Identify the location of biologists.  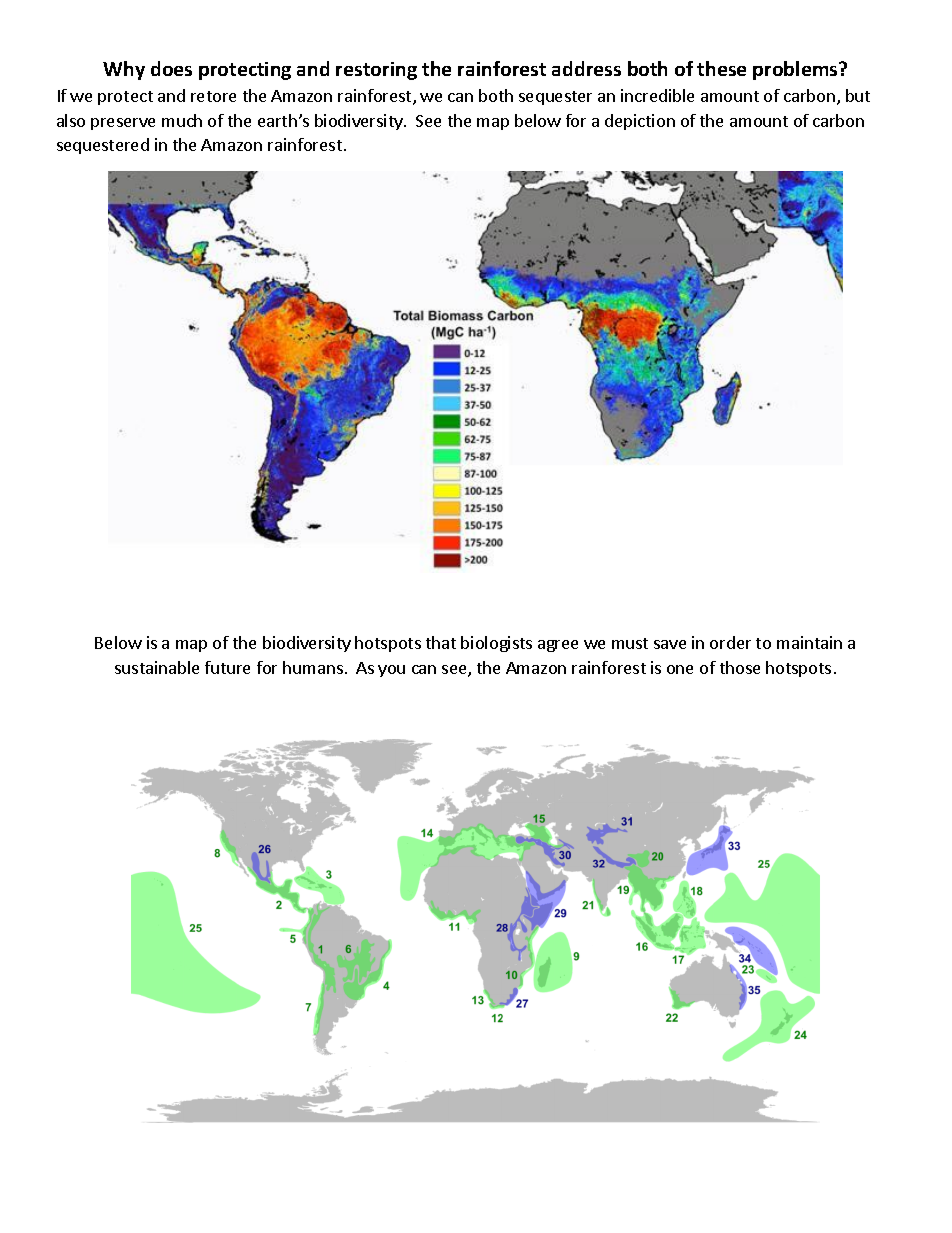
(496, 644).
